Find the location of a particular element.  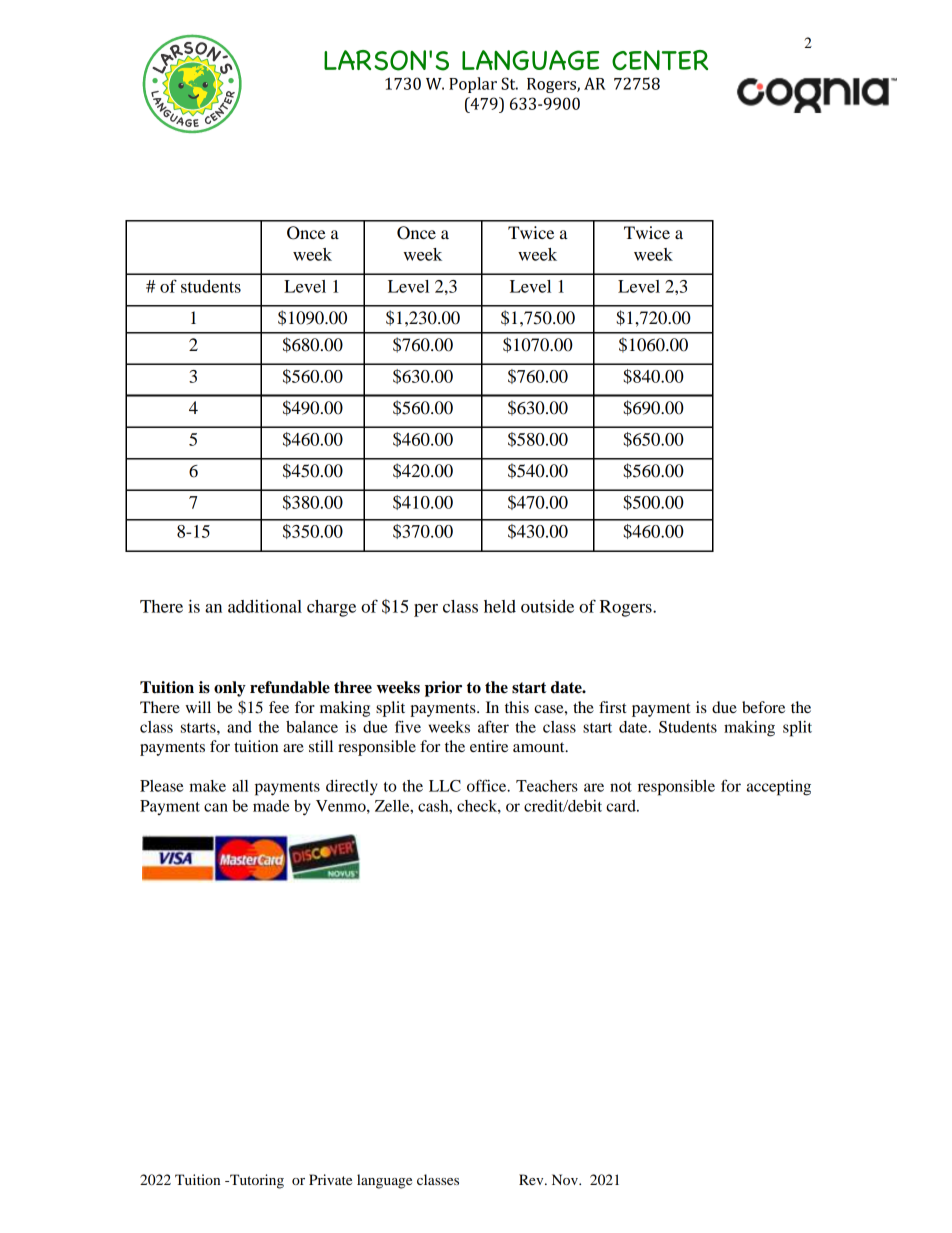

Poplar is located at coordinates (473, 85).
